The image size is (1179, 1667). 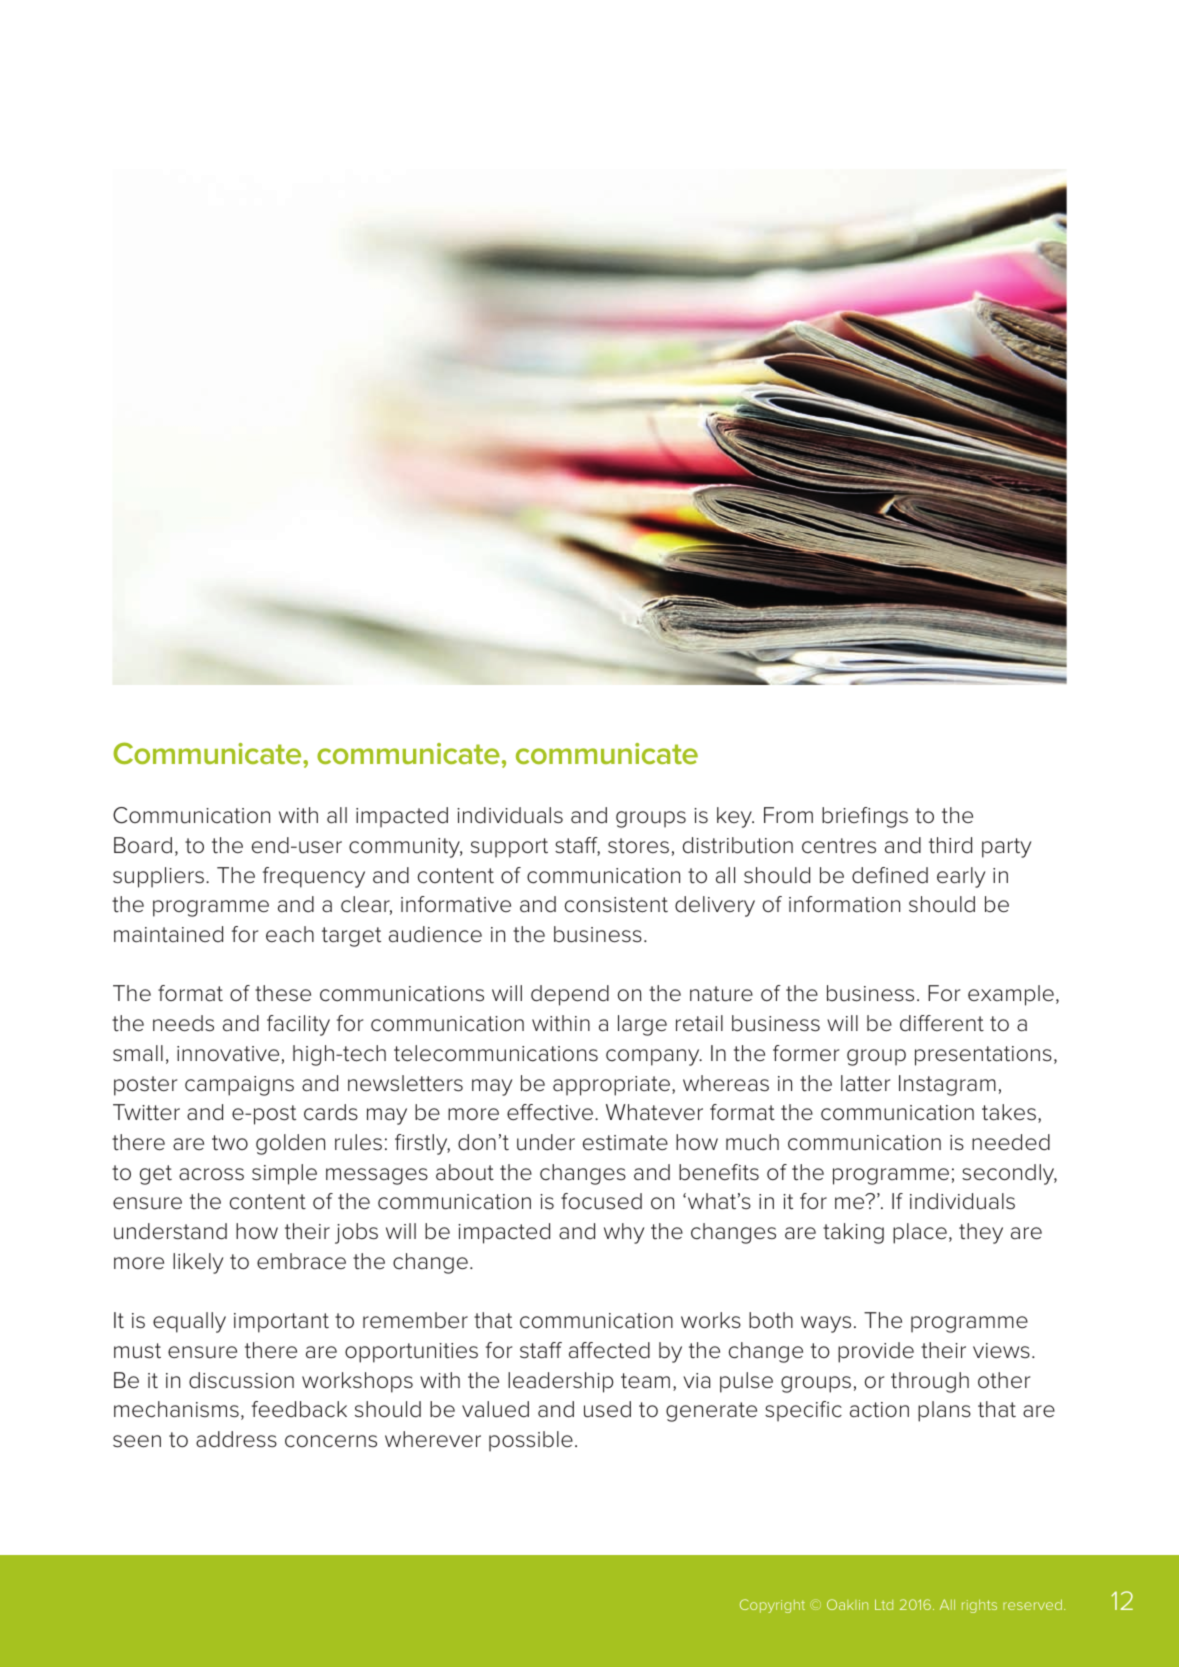 What do you see at coordinates (950, 845) in the screenshot?
I see `third` at bounding box center [950, 845].
